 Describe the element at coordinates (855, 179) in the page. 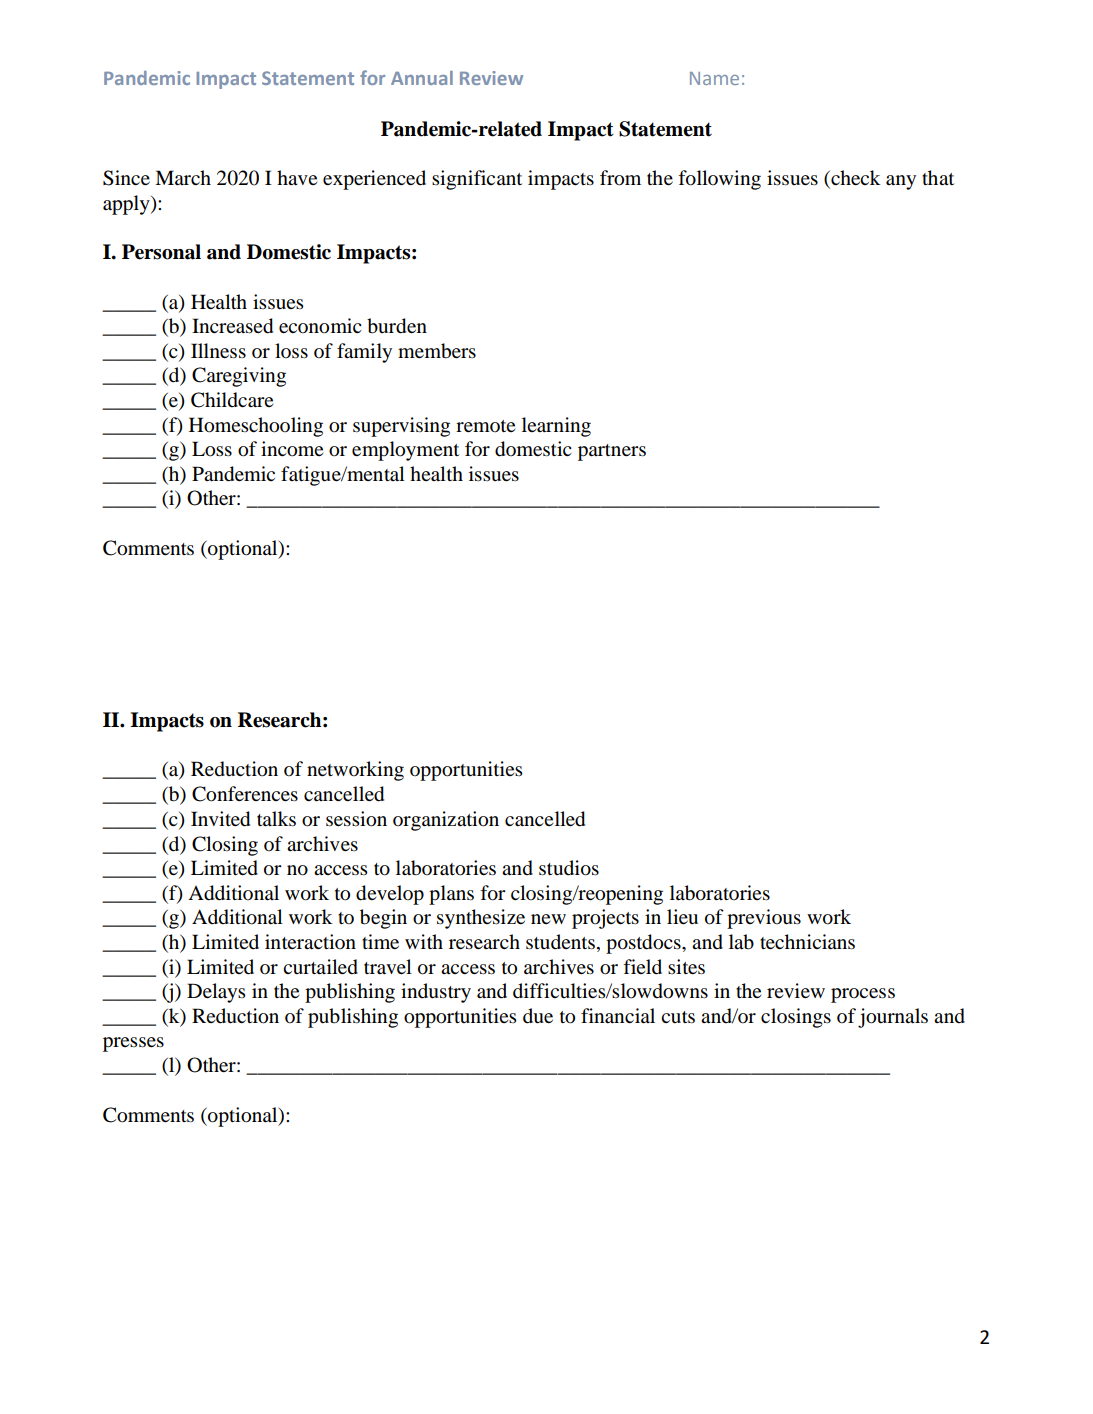

I see `check` at that location.
